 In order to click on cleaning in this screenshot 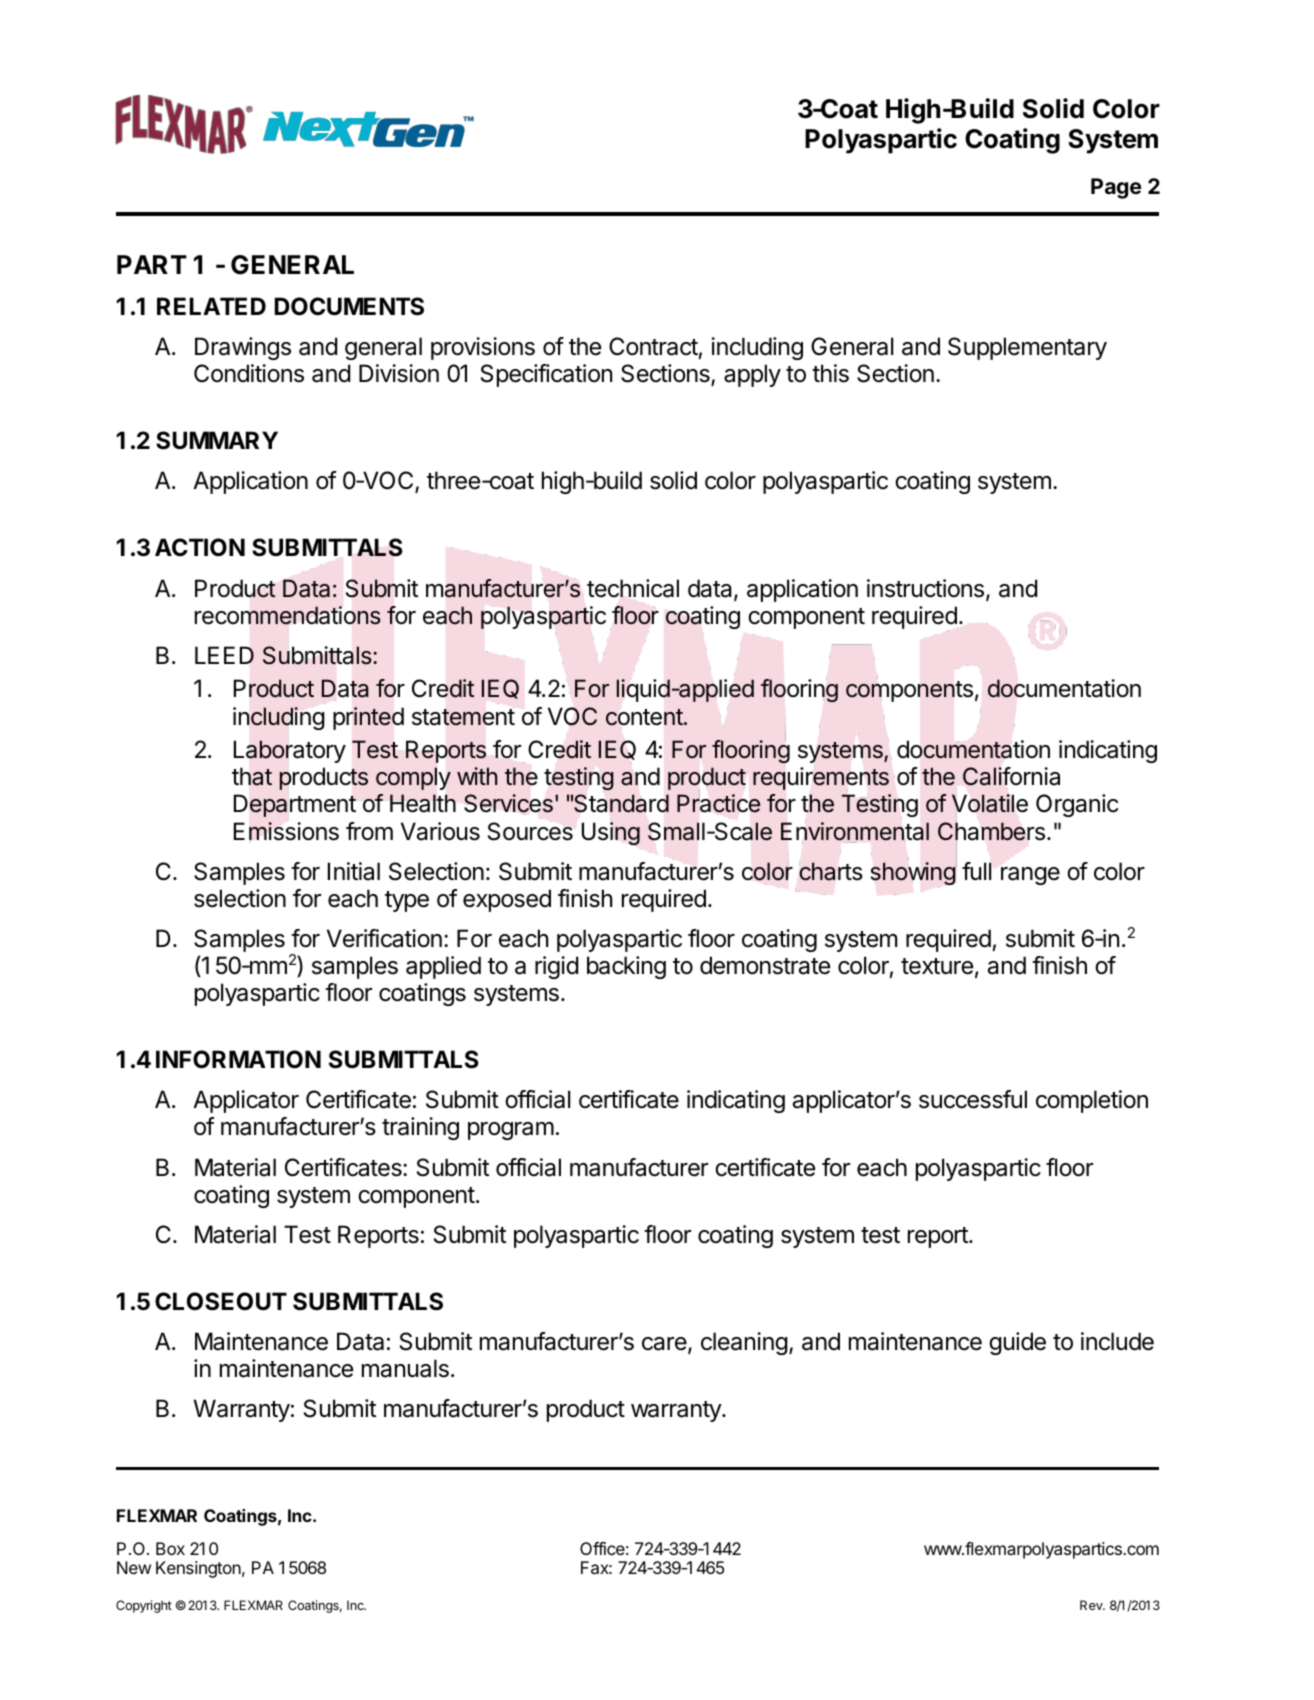, I will do `click(744, 1343)`.
